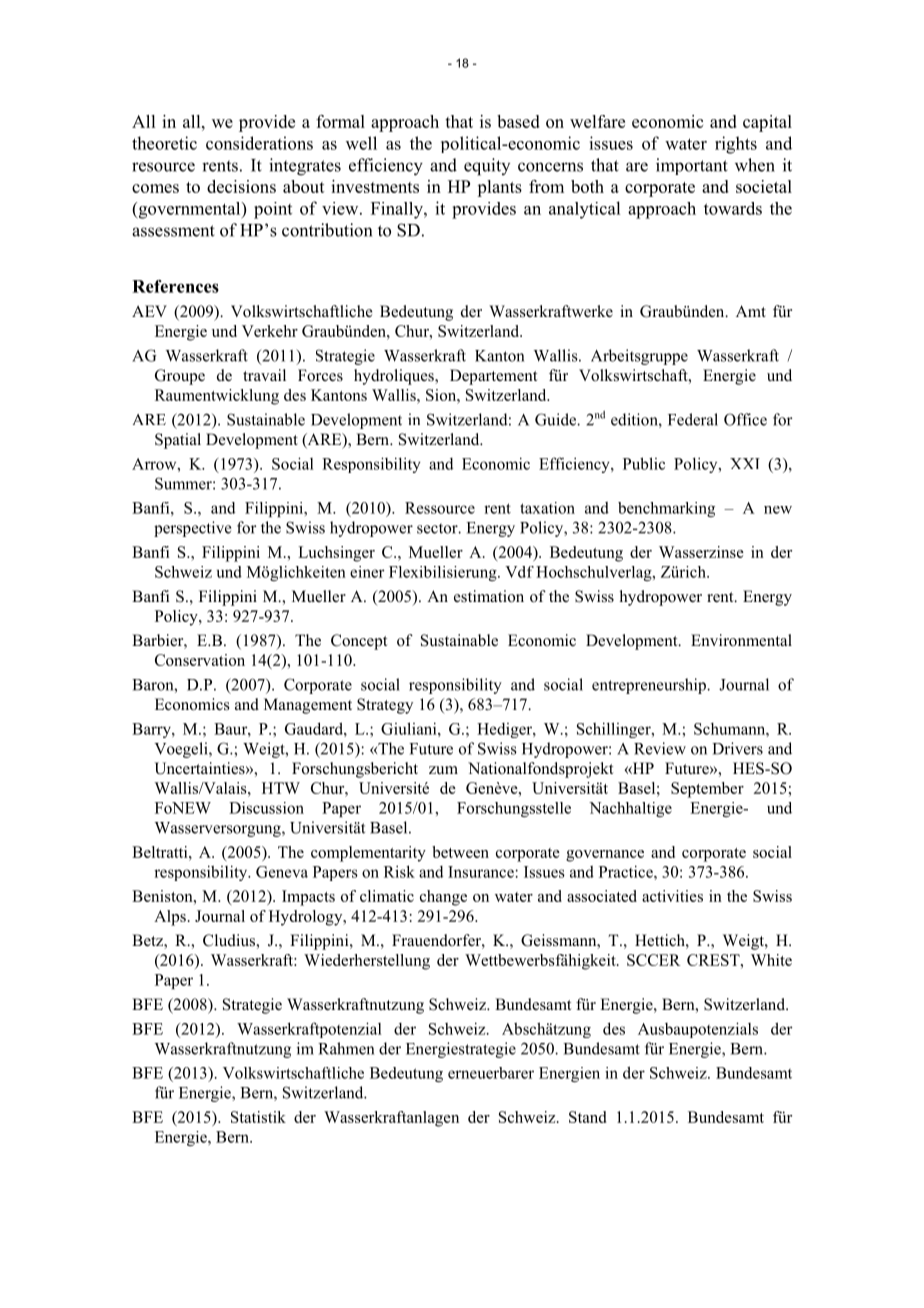 Image resolution: width=924 pixels, height=1308 pixels. I want to click on Statistik, so click(258, 1117).
